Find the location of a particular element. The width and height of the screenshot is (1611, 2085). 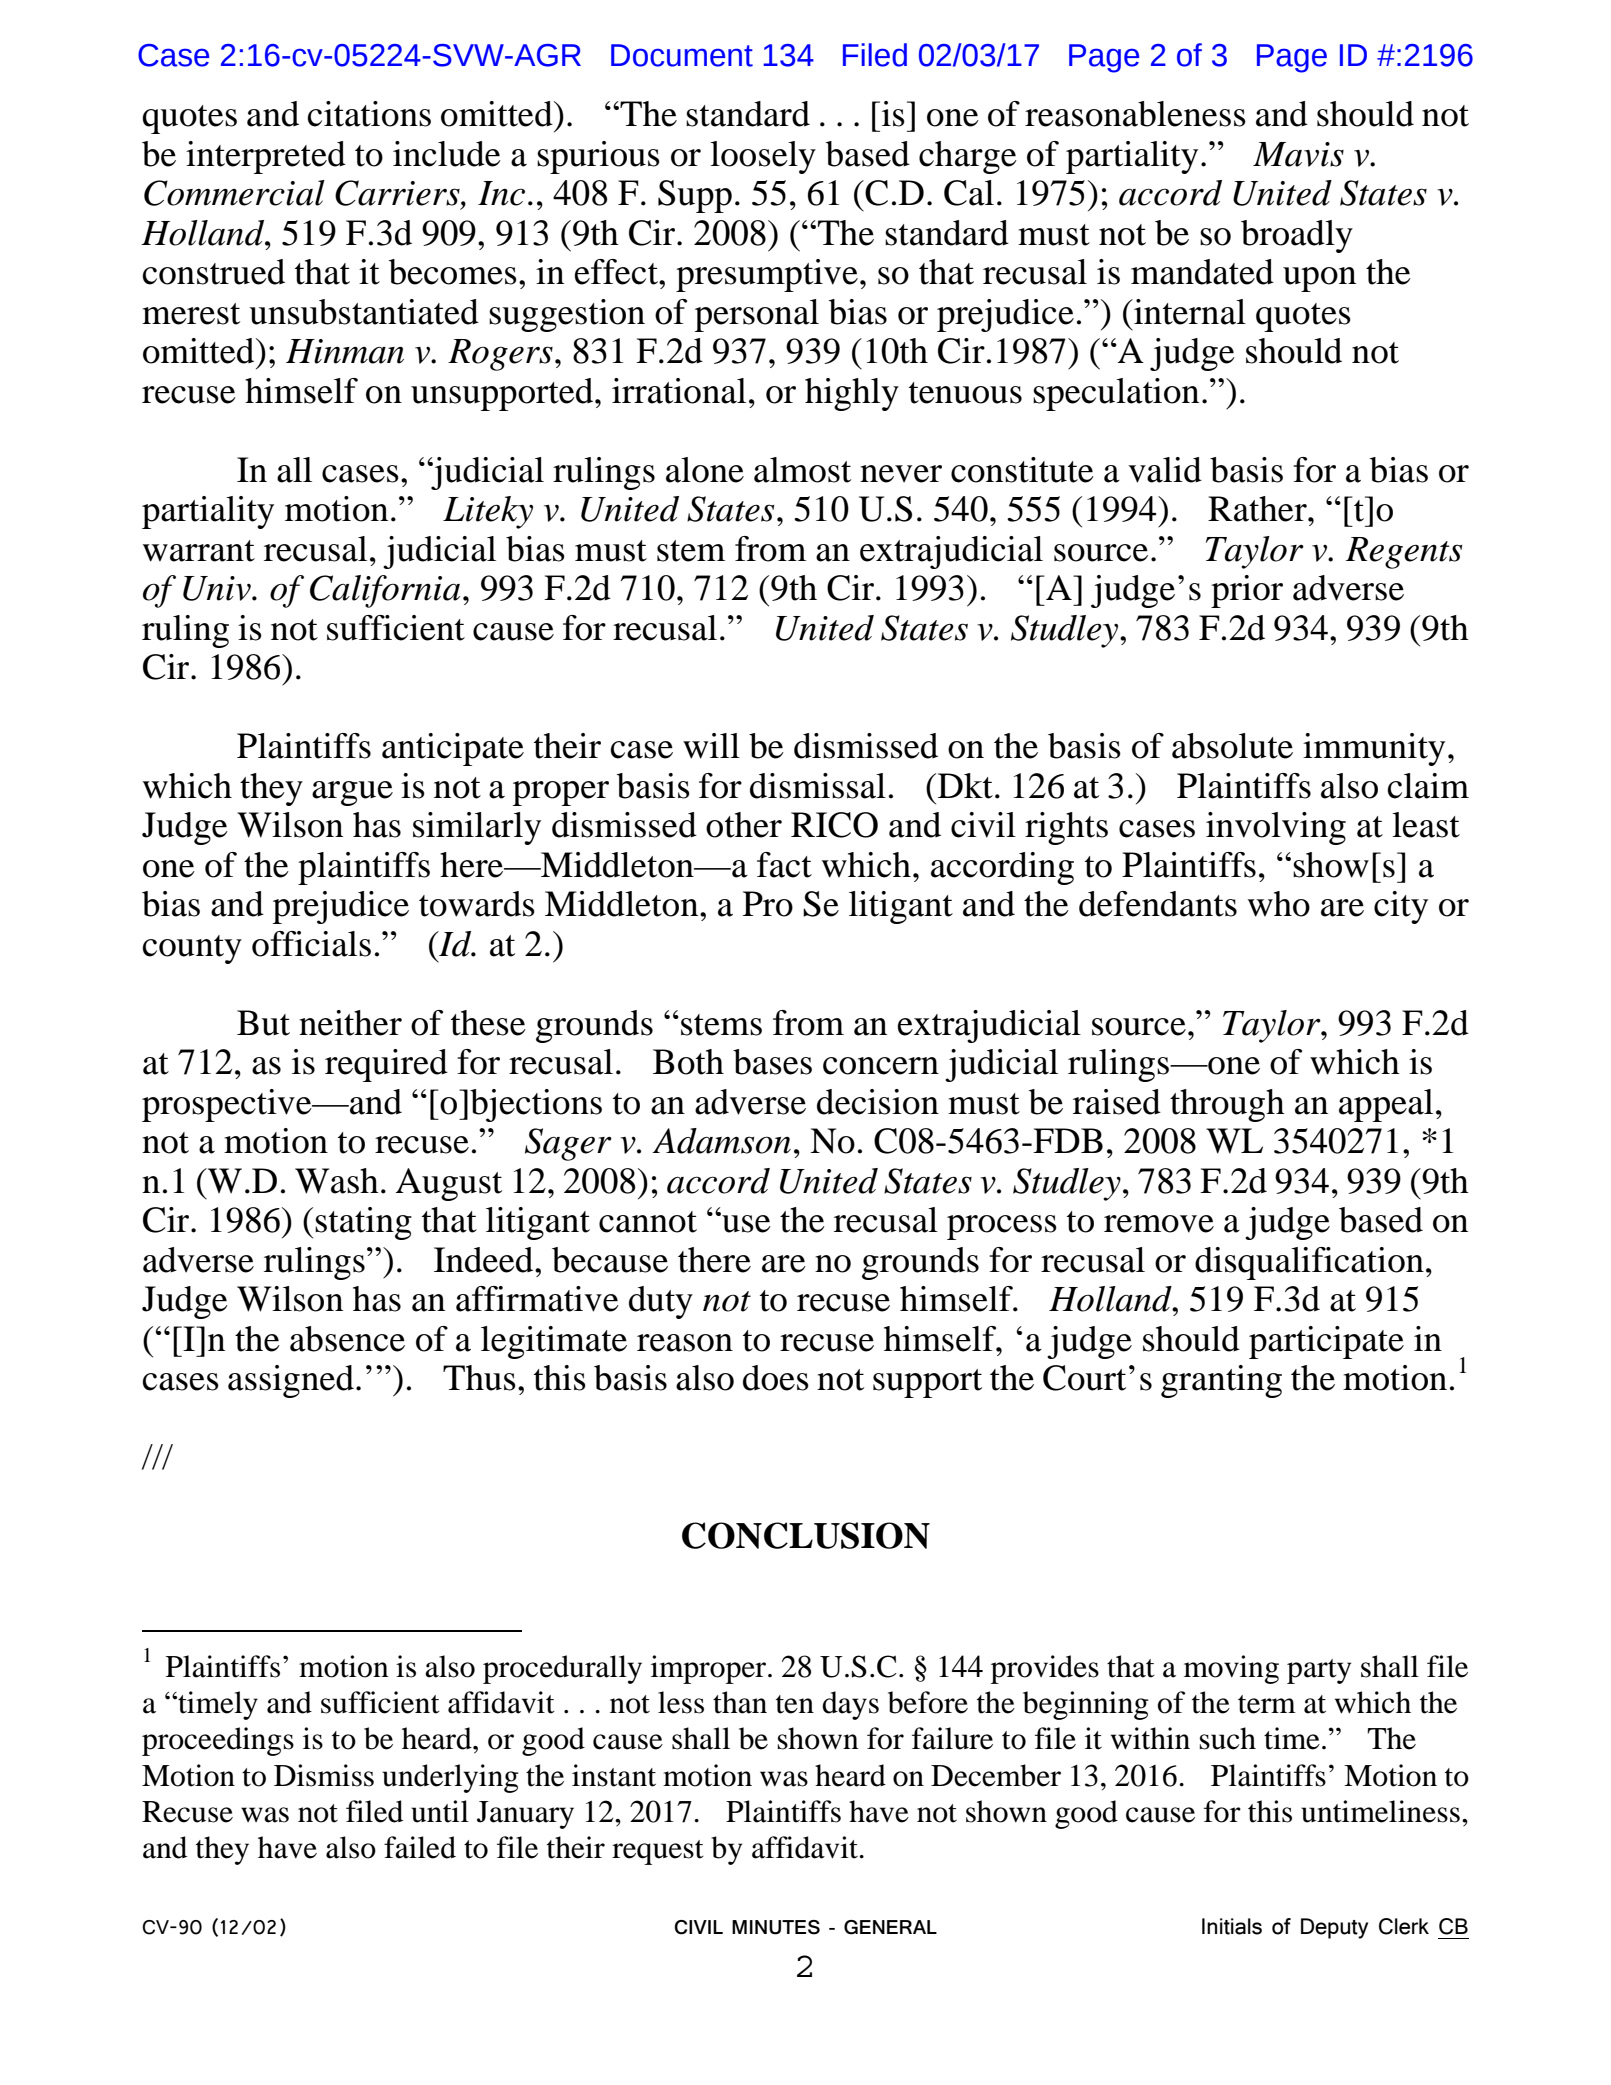

who is located at coordinates (1279, 904).
